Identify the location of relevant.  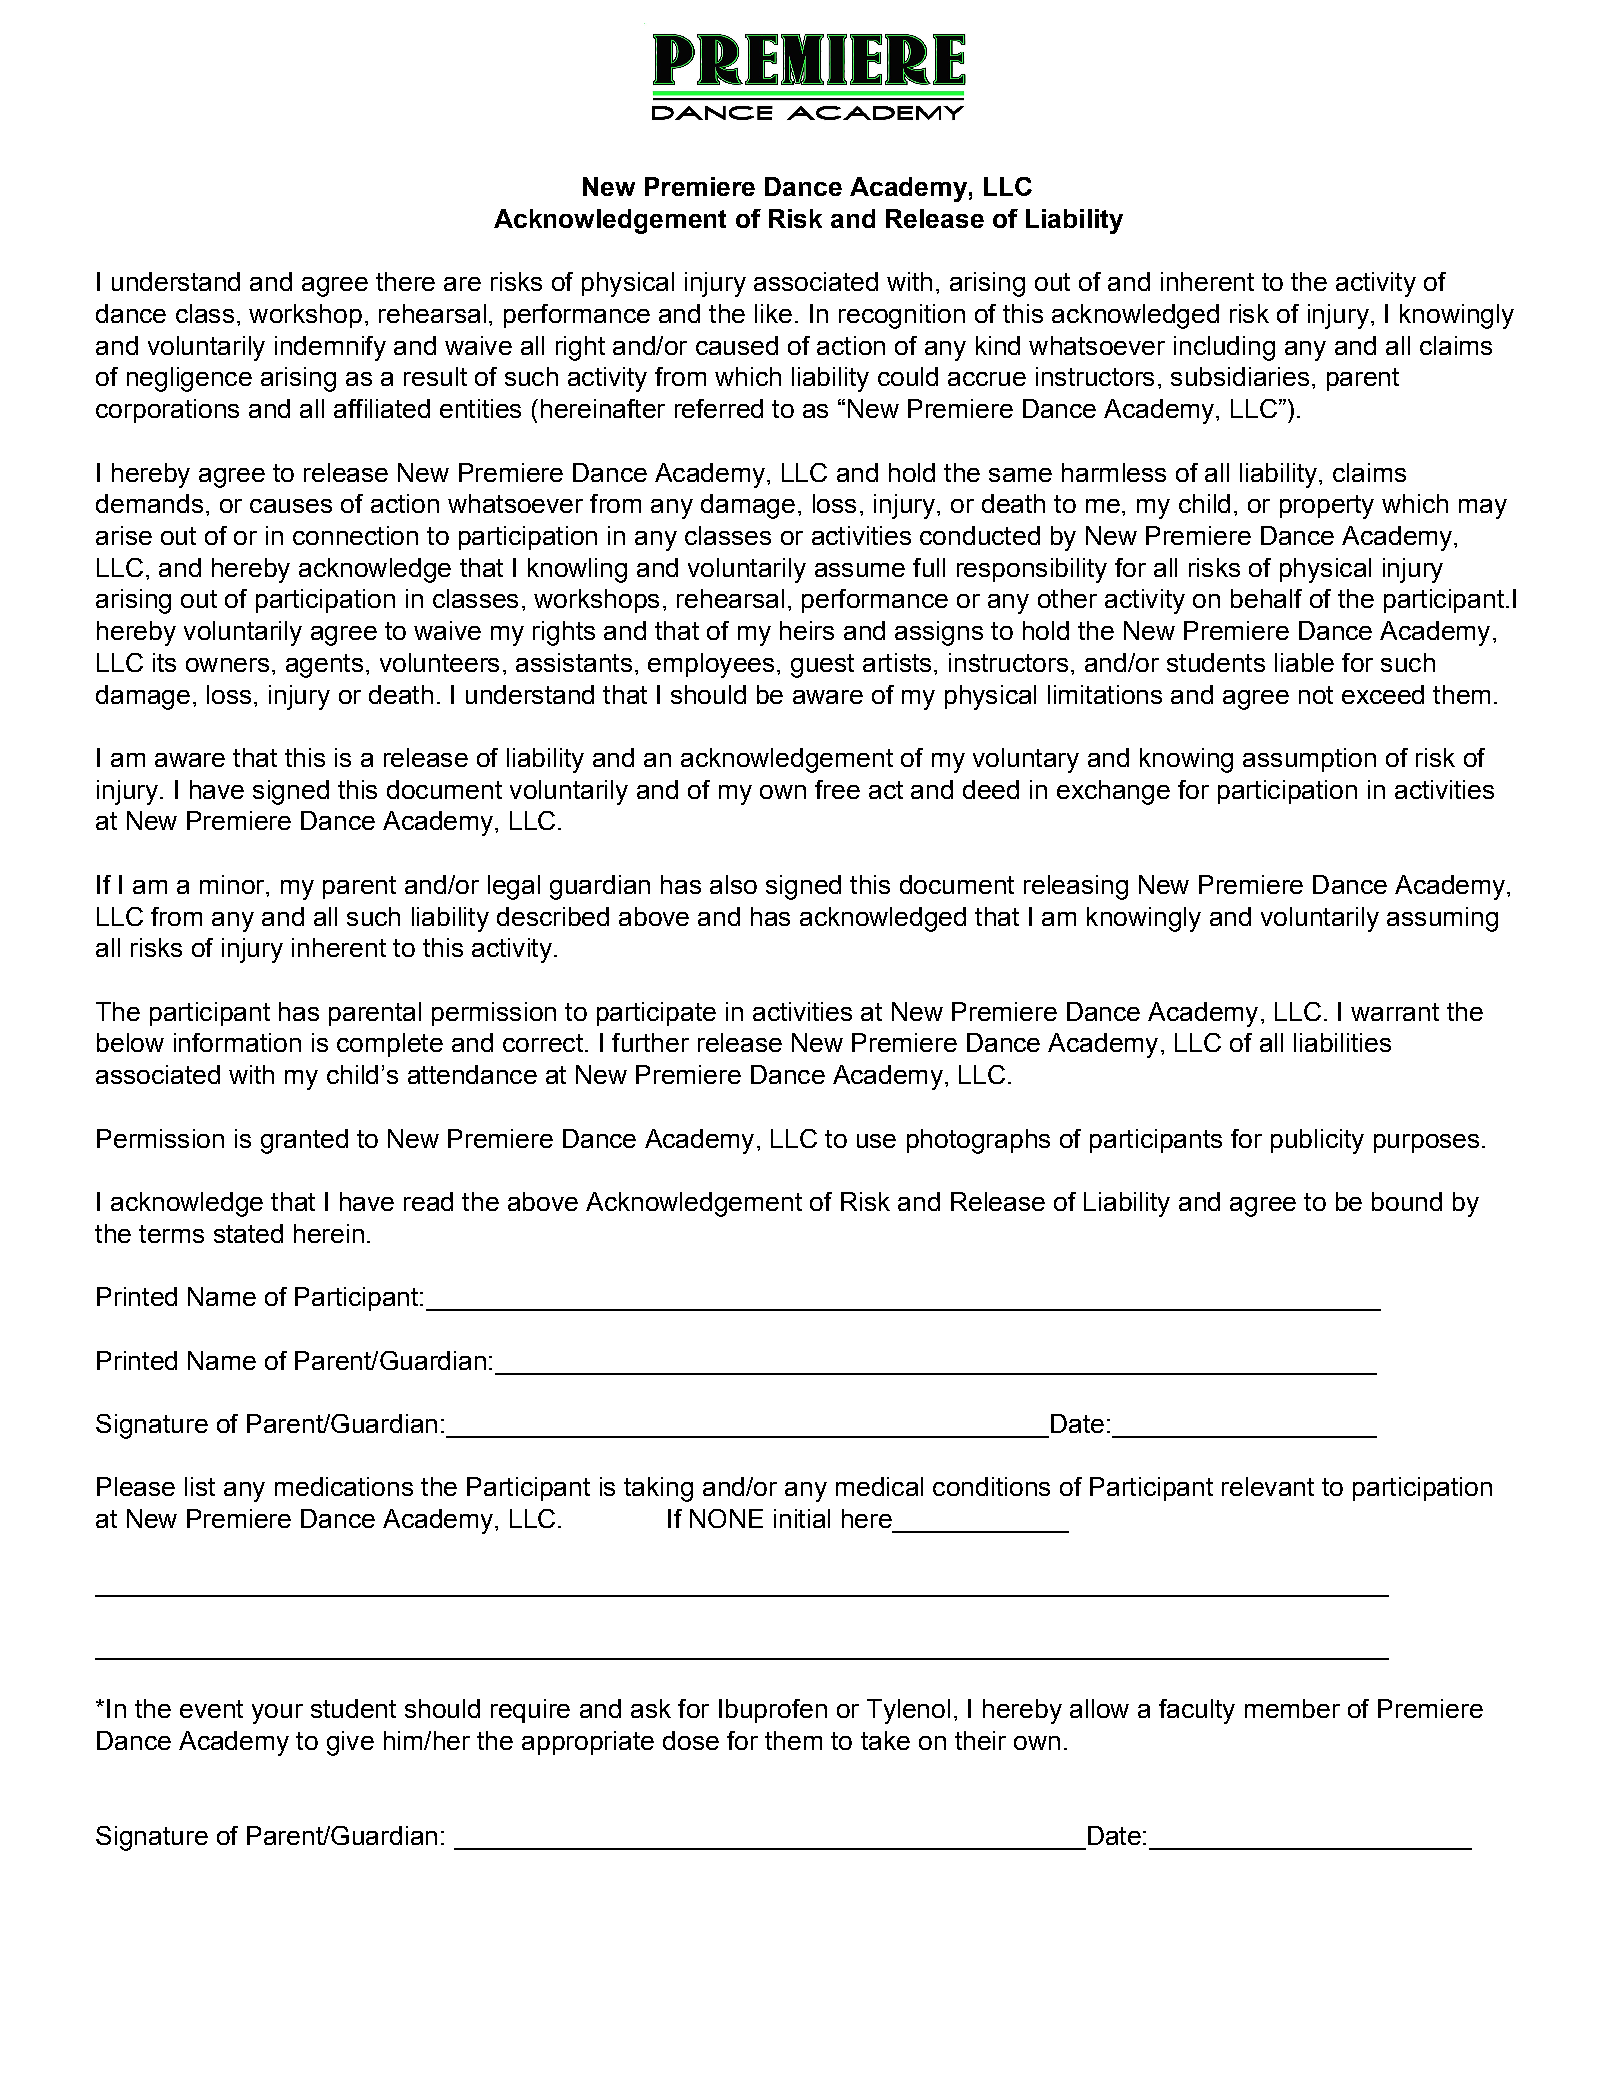
(1268, 1486).
